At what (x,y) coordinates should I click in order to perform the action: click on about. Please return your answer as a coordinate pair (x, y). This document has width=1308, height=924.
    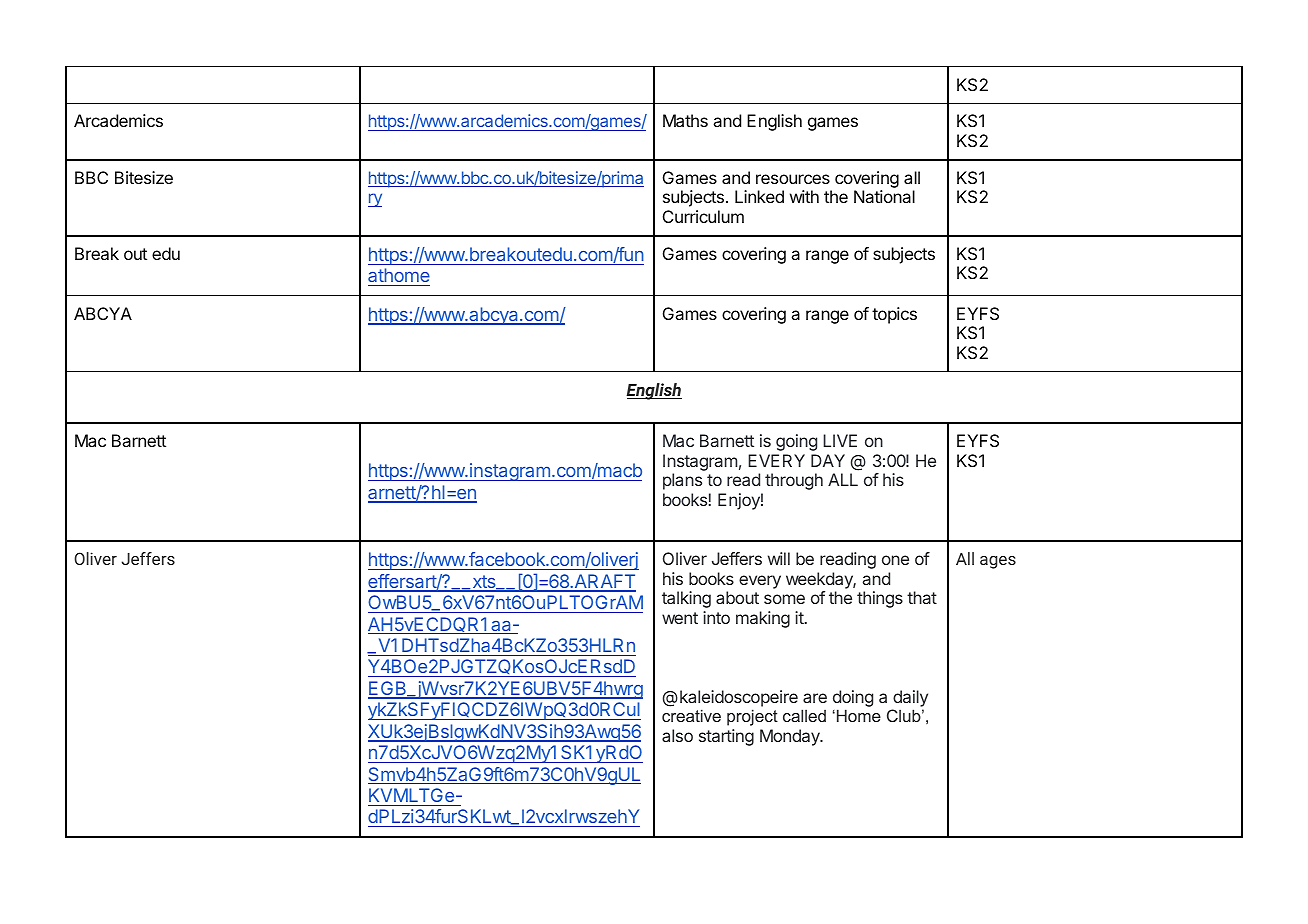
    Looking at the image, I should click on (737, 597).
